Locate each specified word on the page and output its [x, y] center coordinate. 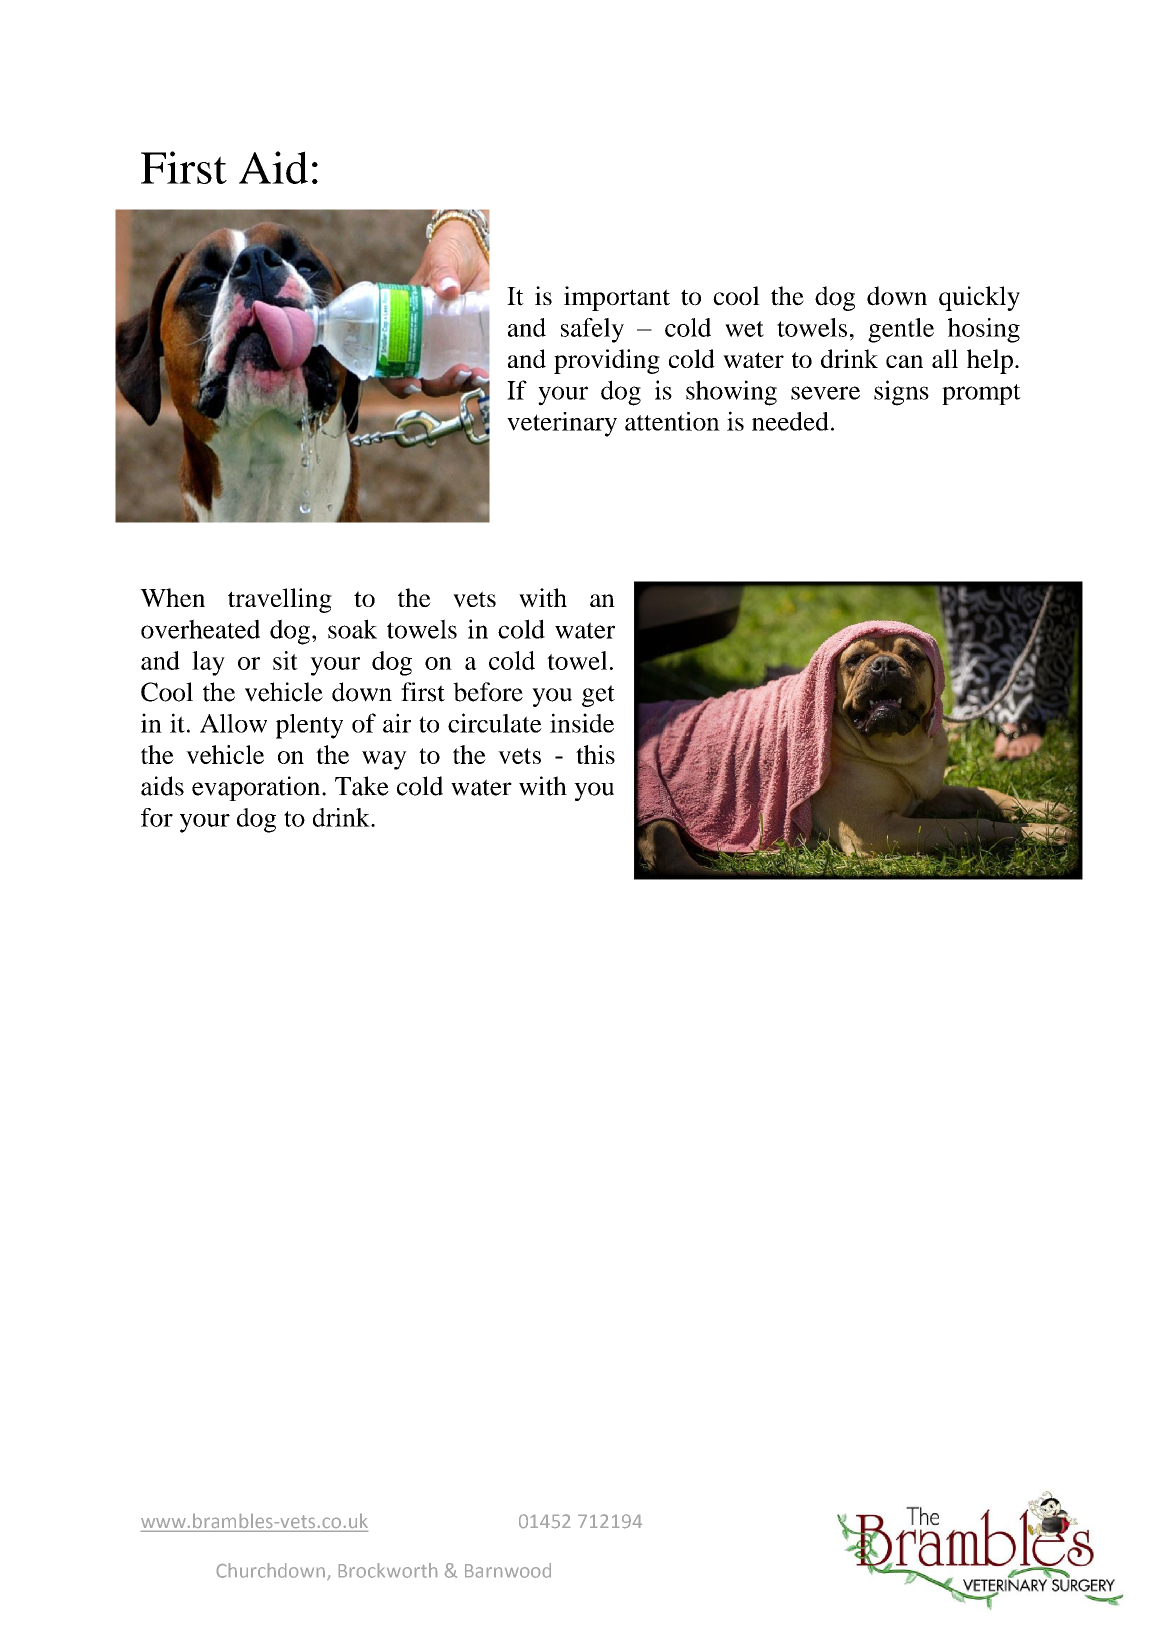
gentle [901, 330]
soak [352, 629]
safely [592, 330]
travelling [280, 600]
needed [790, 421]
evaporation [257, 788]
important [617, 298]
